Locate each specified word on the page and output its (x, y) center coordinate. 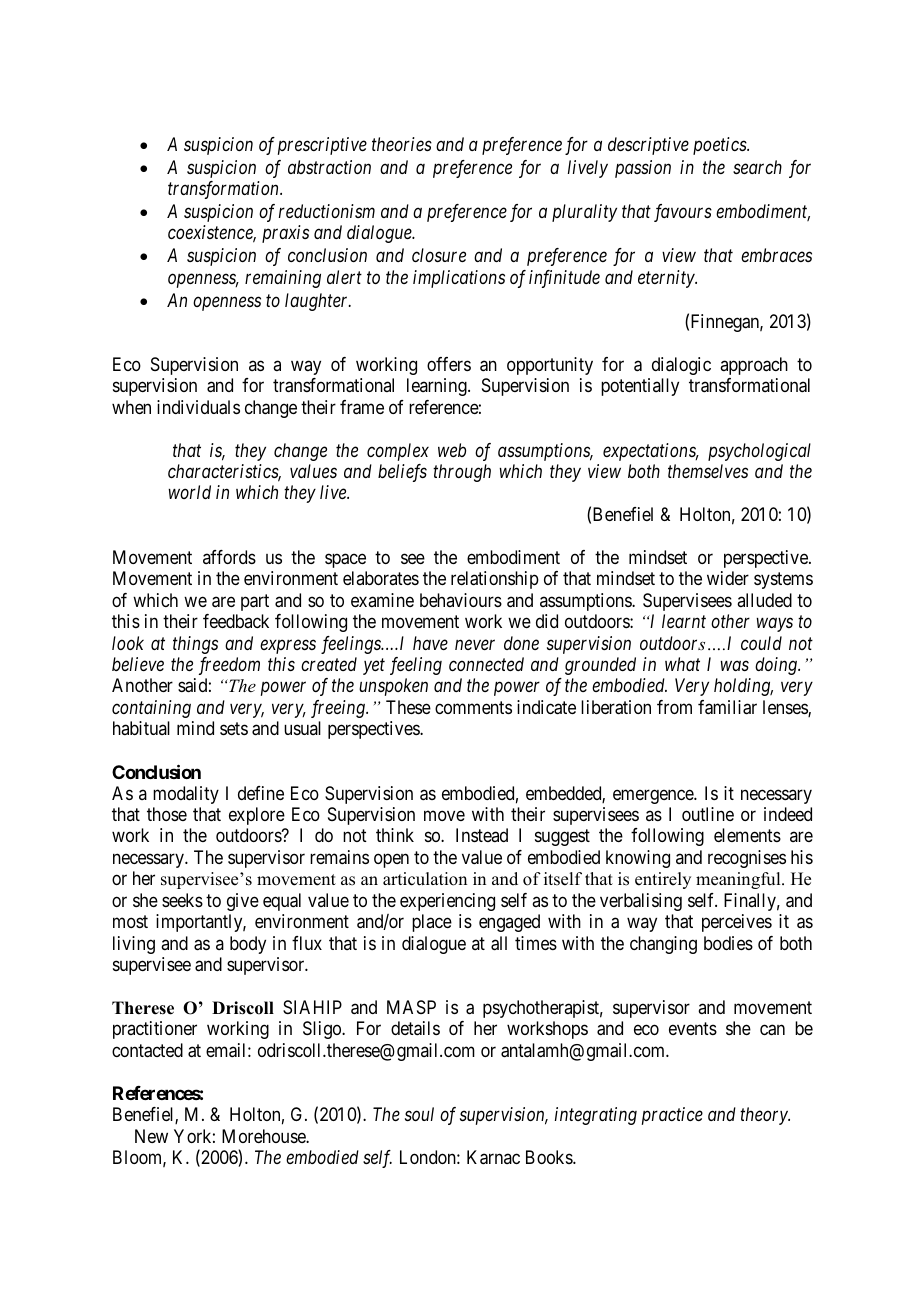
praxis (285, 234)
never (475, 644)
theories (402, 144)
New (151, 1136)
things (195, 645)
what (682, 664)
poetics (720, 146)
